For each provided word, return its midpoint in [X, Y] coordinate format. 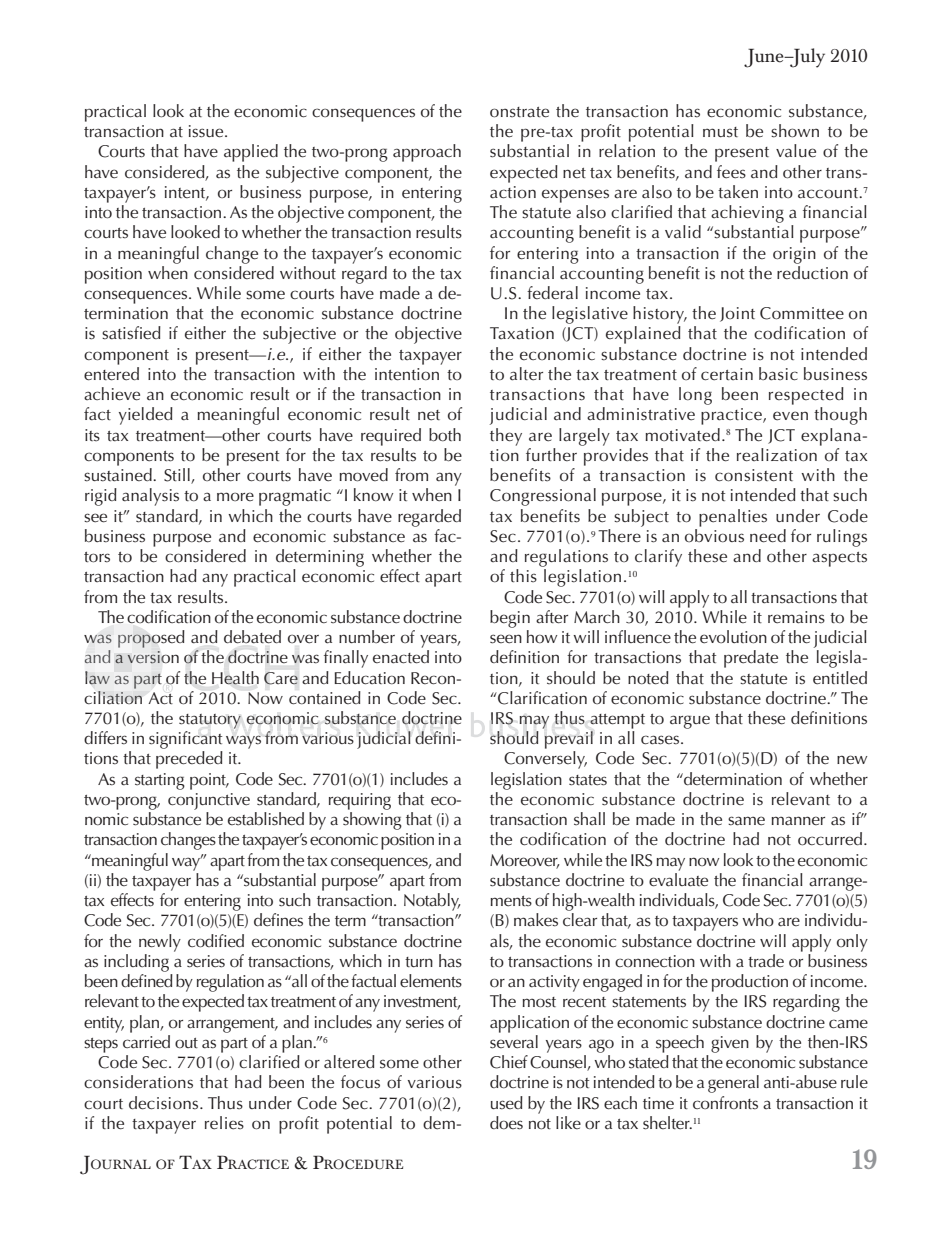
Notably [432, 902]
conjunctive [209, 801]
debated [252, 637]
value [796, 151]
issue [207, 131]
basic [778, 374]
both [445, 435]
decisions [165, 1103]
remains [796, 617]
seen [506, 639]
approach [427, 153]
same [746, 821]
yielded [146, 416]
